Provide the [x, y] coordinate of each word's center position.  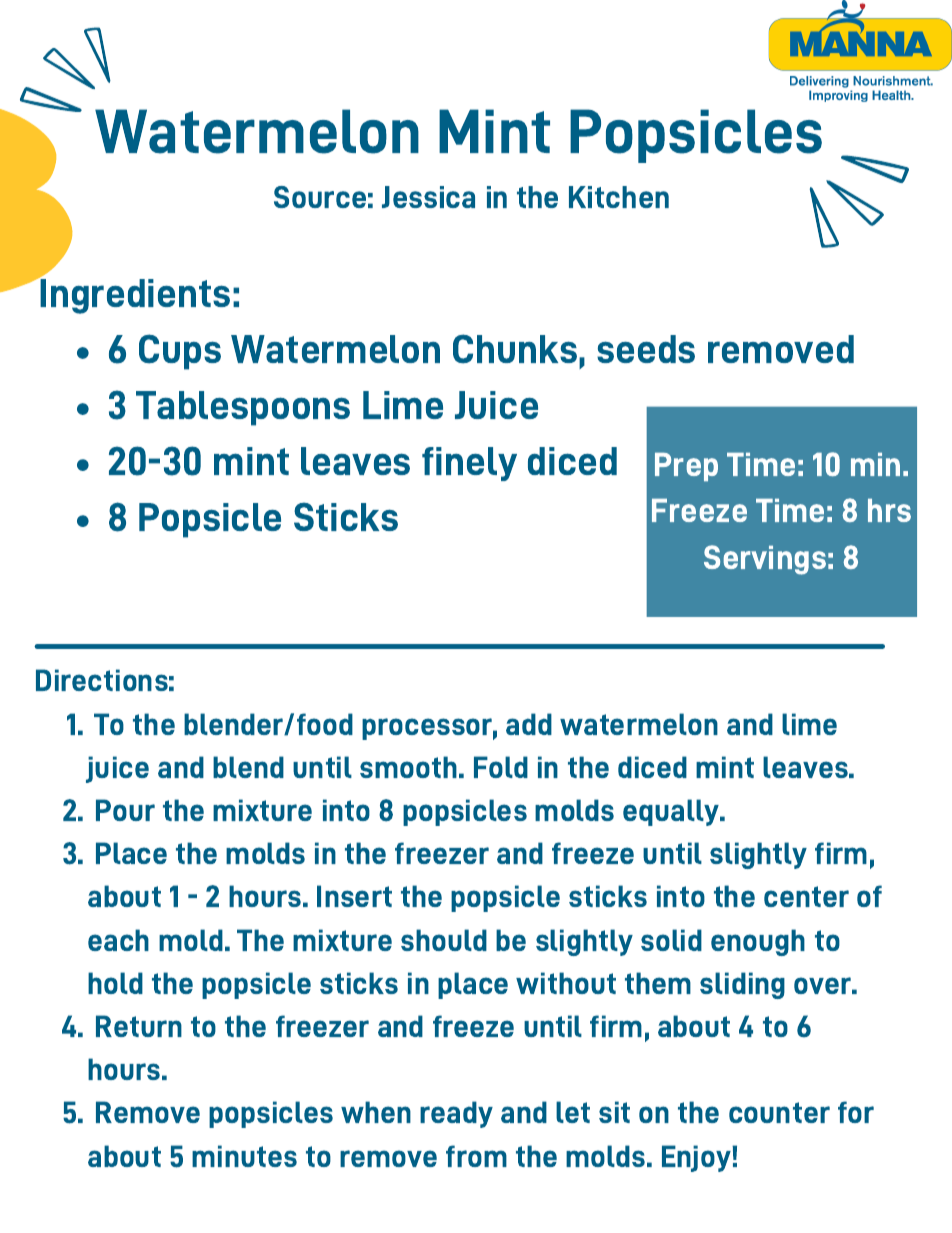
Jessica [428, 197]
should [444, 940]
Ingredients [134, 295]
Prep [686, 467]
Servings [765, 560]
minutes [244, 1156]
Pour [125, 810]
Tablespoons [243, 408]
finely [469, 464]
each [118, 940]
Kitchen [619, 197]
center [806, 896]
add [529, 724]
